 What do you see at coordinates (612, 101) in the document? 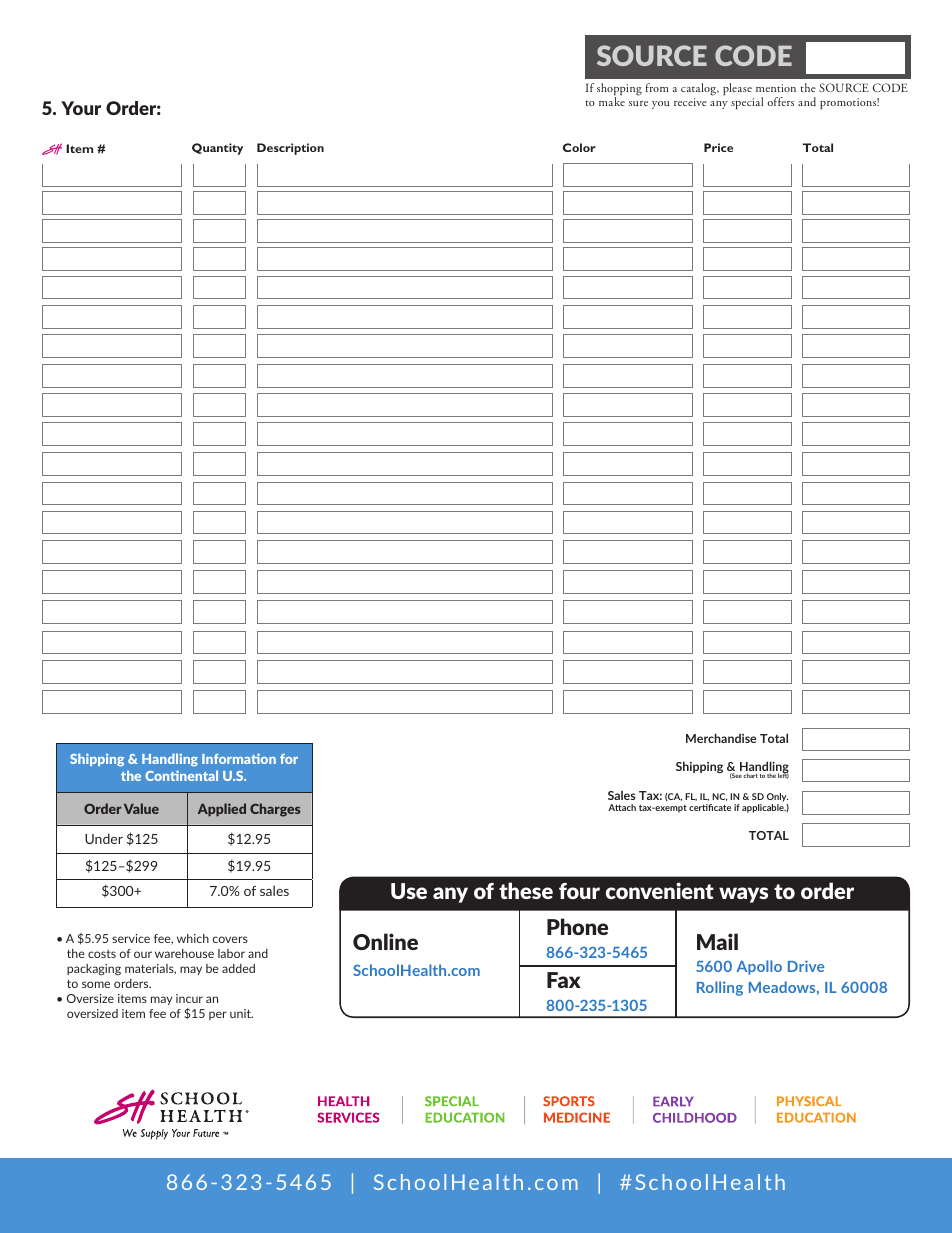
I see `make` at bounding box center [612, 101].
